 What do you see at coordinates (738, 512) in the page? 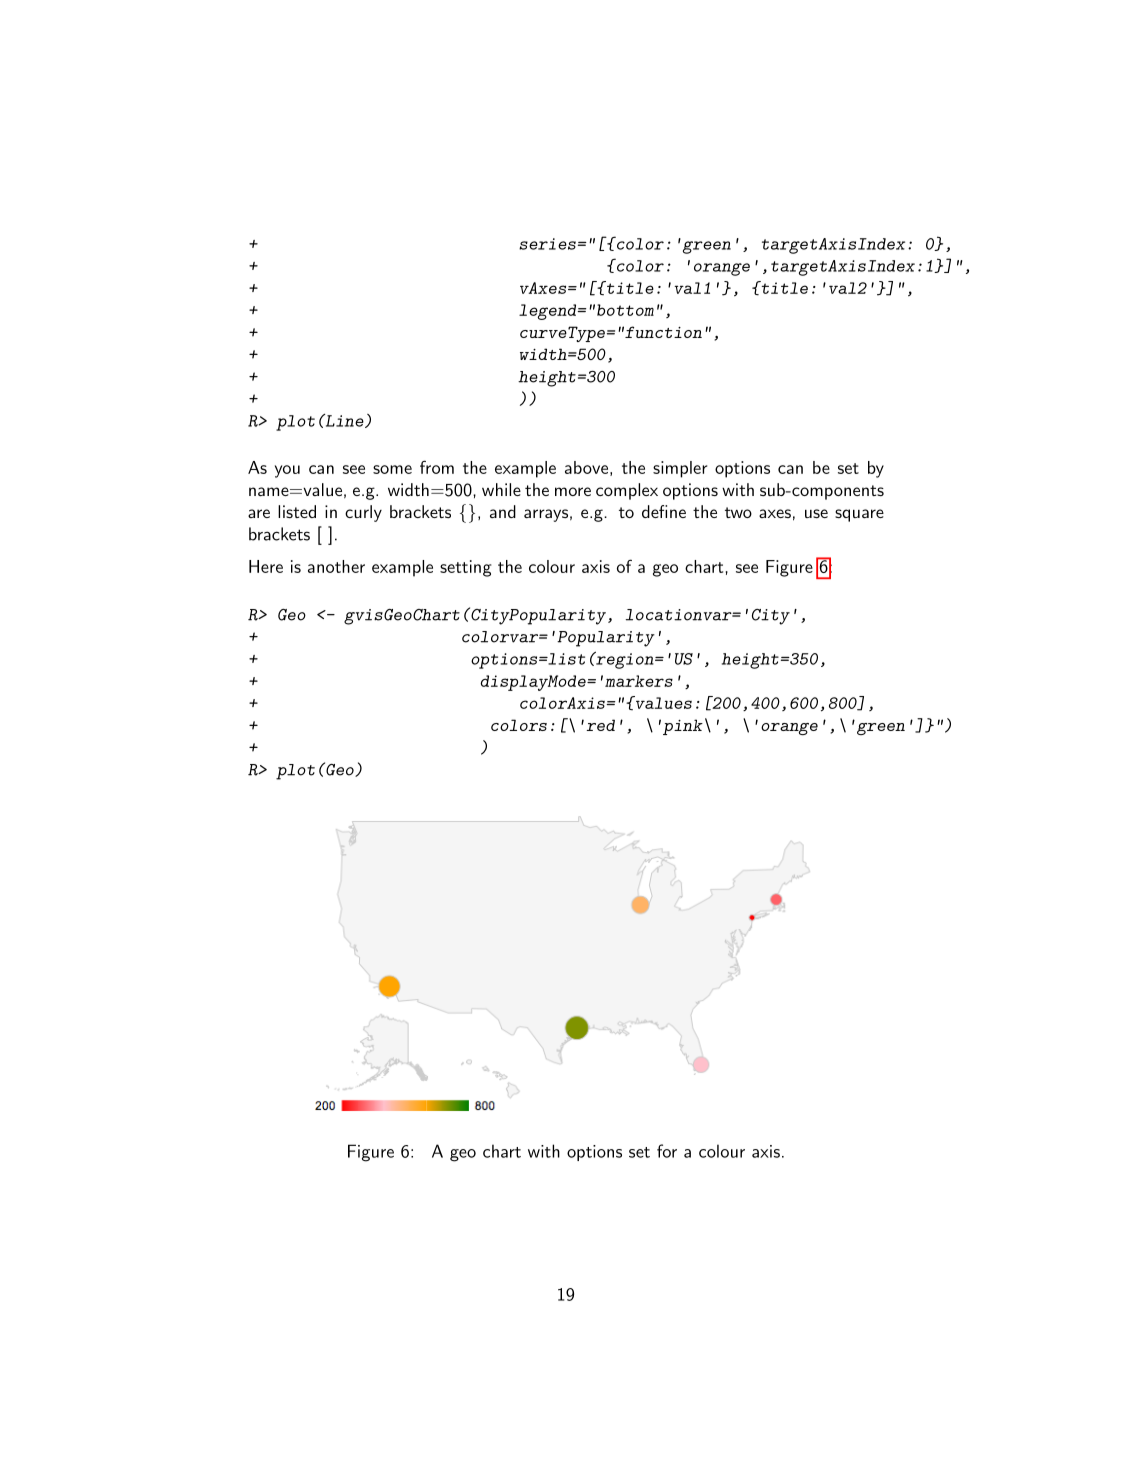
I see `two` at bounding box center [738, 512].
